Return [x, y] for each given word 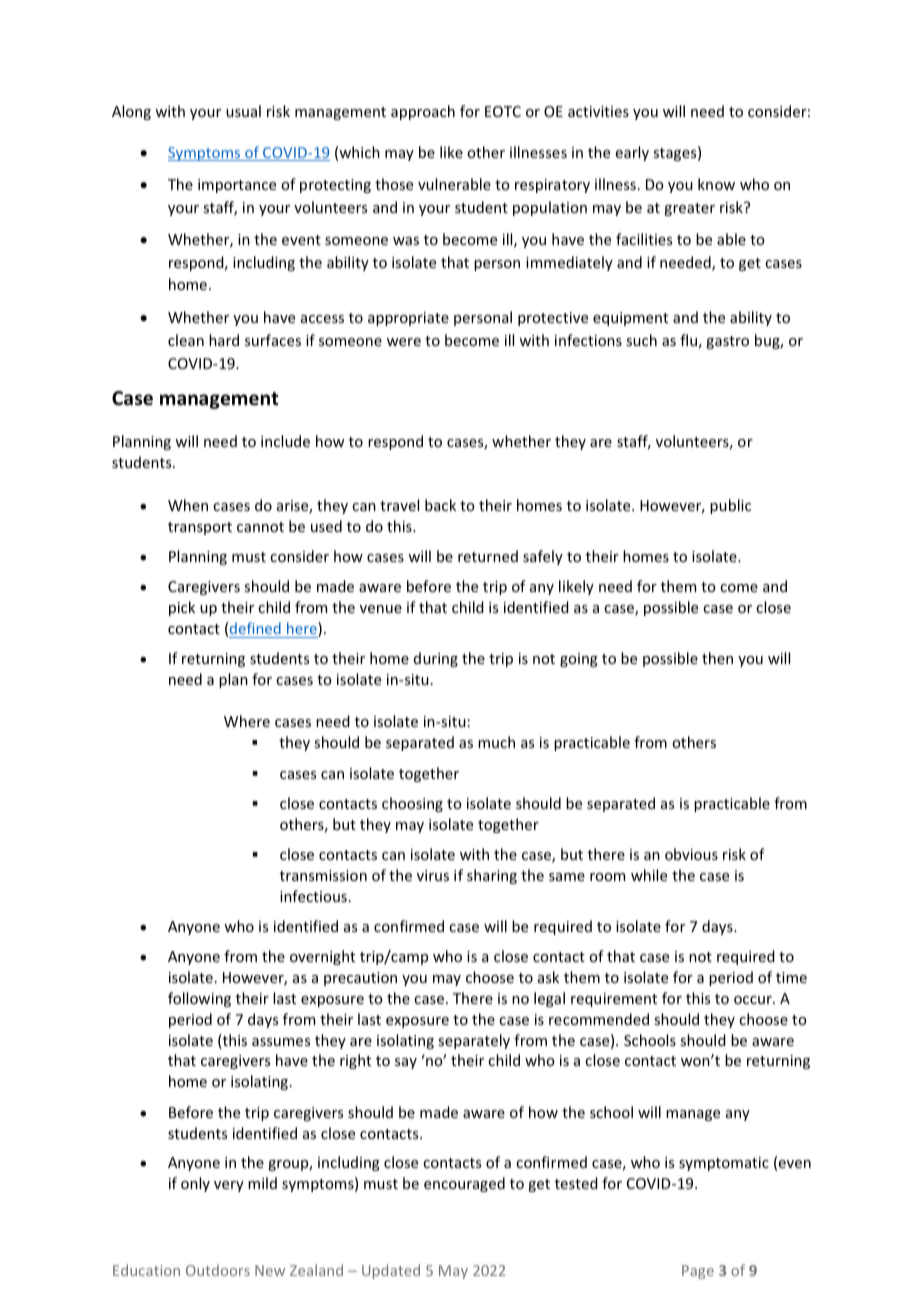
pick [182, 608]
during [436, 659]
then [717, 658]
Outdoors [218, 1270]
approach [423, 112]
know [716, 184]
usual [243, 111]
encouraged [464, 1184]
